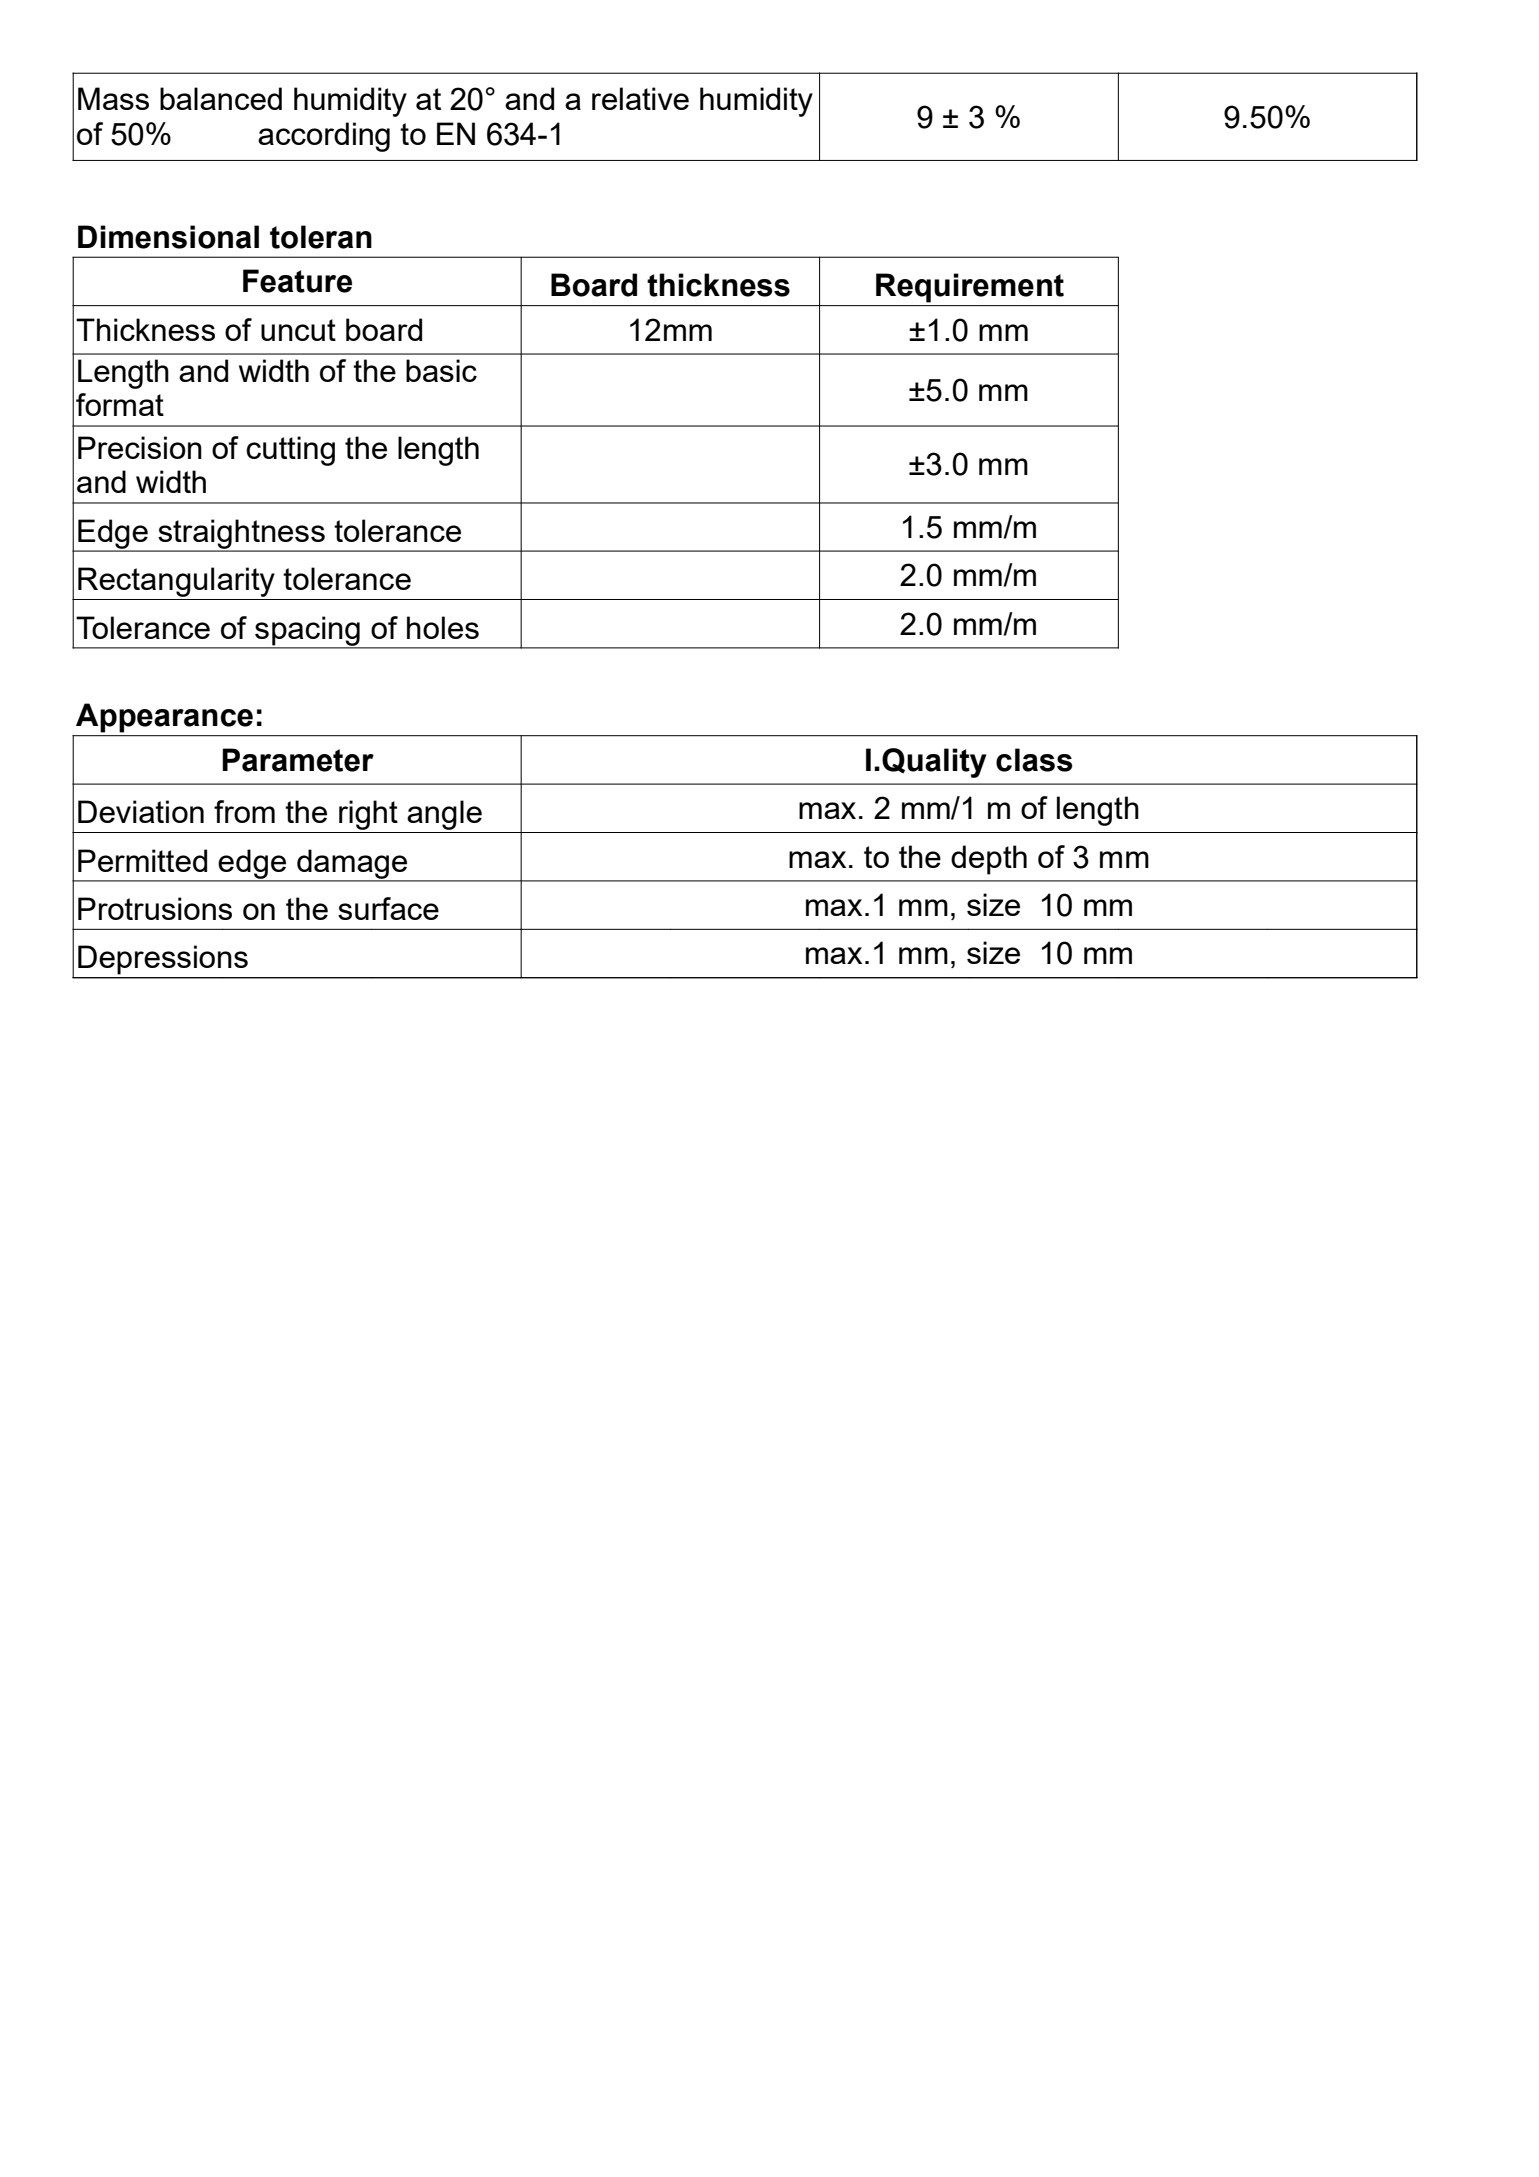  I want to click on uncut, so click(298, 330).
